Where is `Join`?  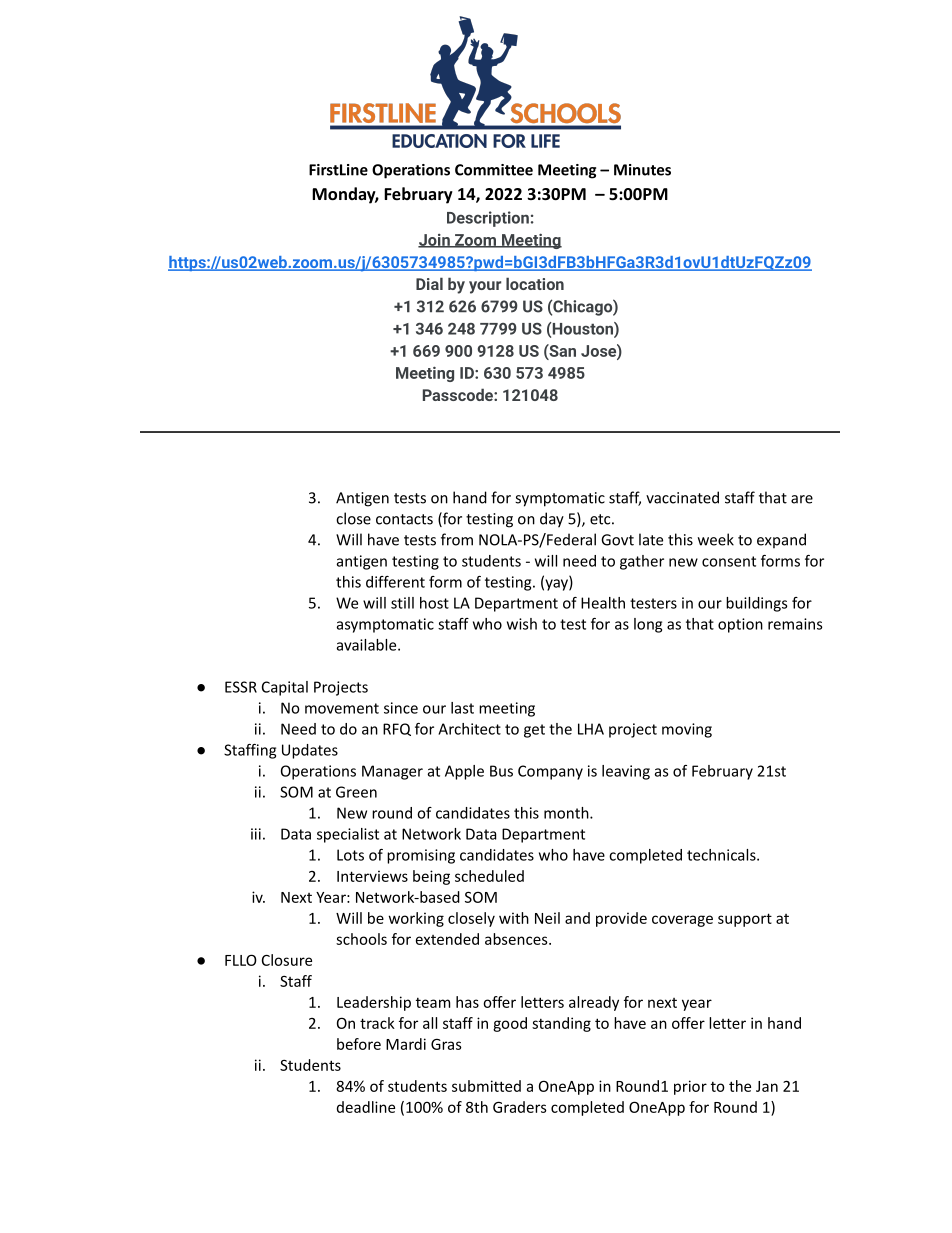
Join is located at coordinates (435, 241).
